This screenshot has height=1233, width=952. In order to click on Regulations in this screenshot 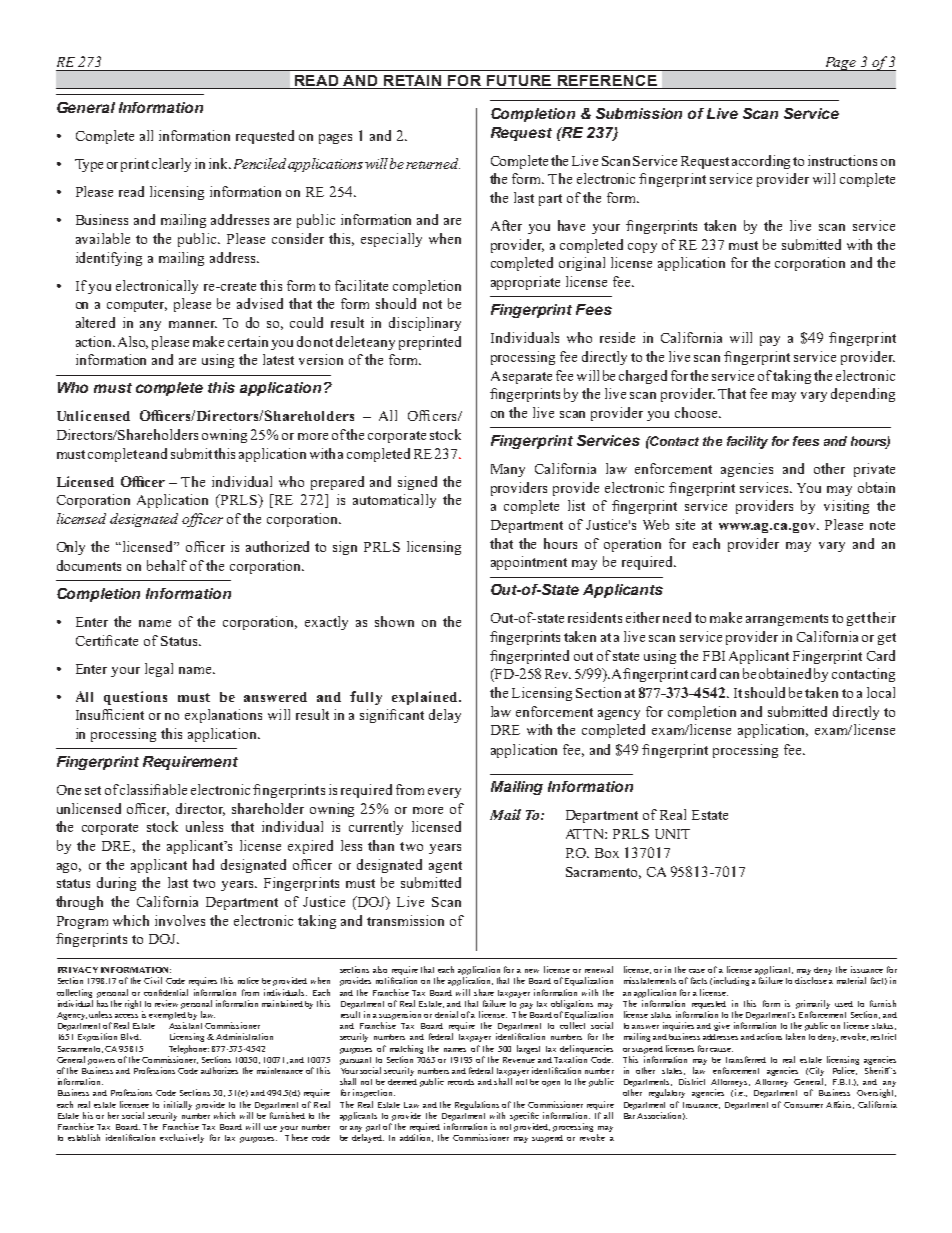, I will do `click(477, 1105)`.
